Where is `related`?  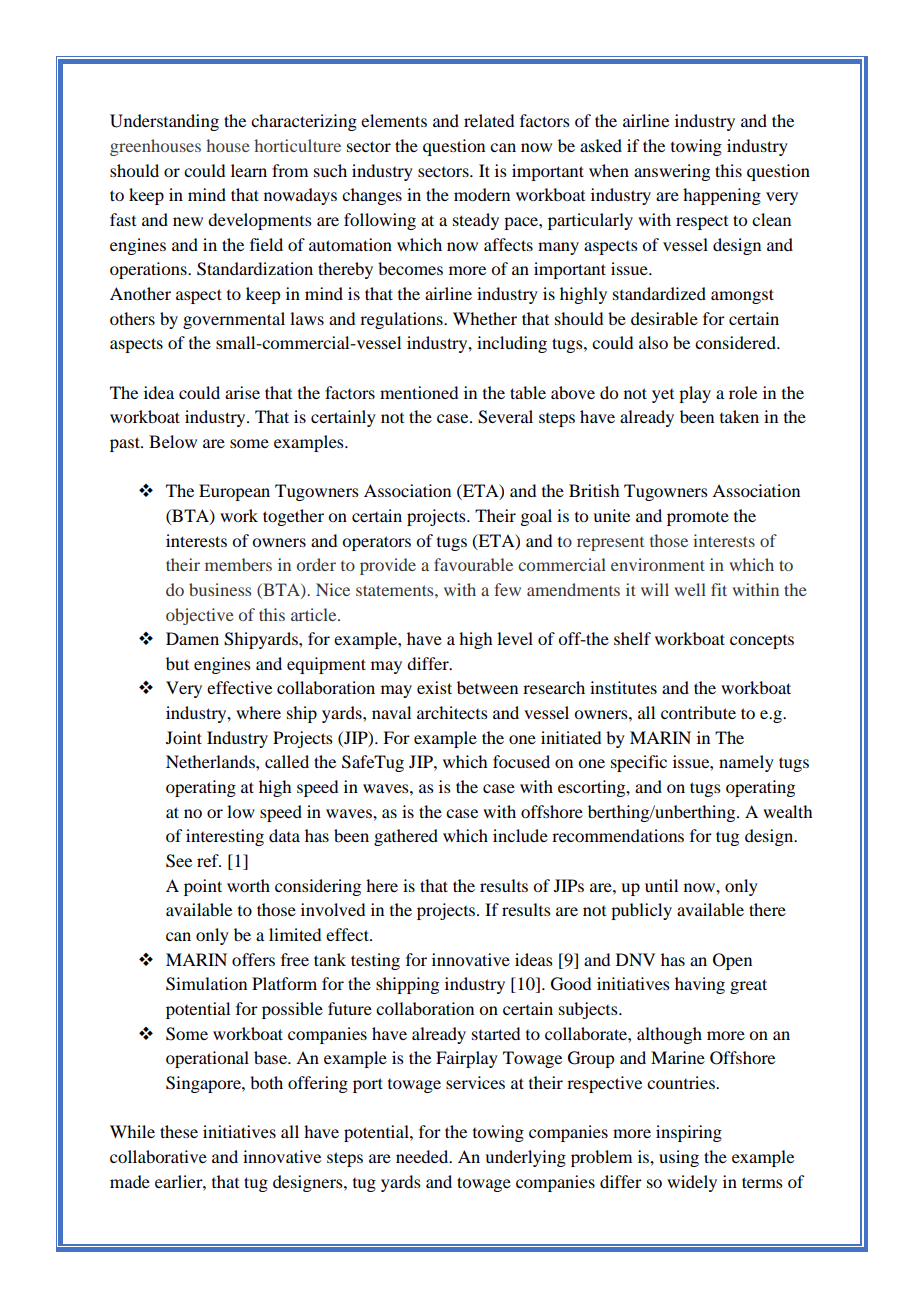
related is located at coordinates (489, 120).
